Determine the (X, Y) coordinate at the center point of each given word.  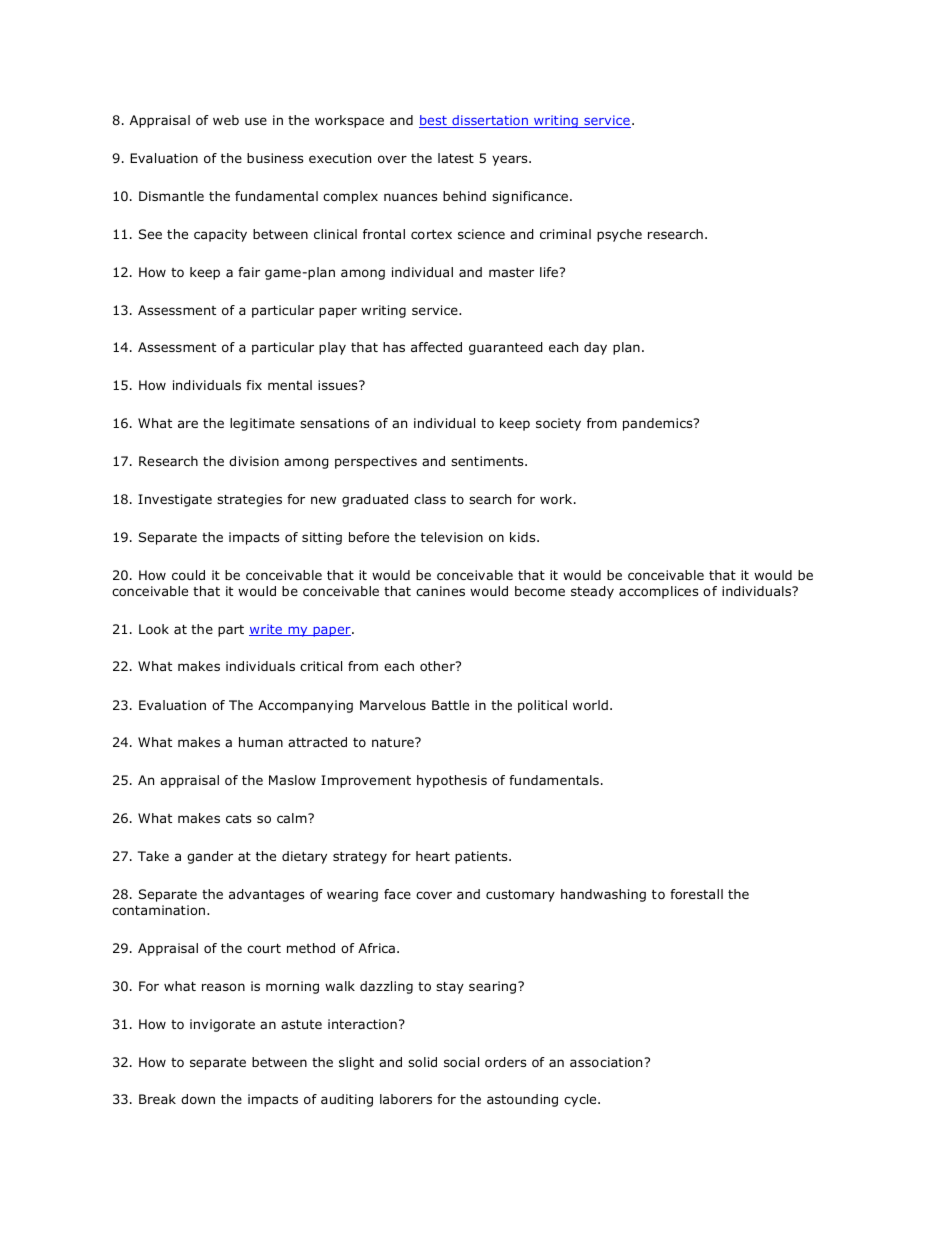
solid (422, 1062)
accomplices (658, 592)
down (198, 1099)
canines (440, 591)
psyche (619, 235)
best (434, 121)
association (607, 1062)
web (226, 120)
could (188, 575)
